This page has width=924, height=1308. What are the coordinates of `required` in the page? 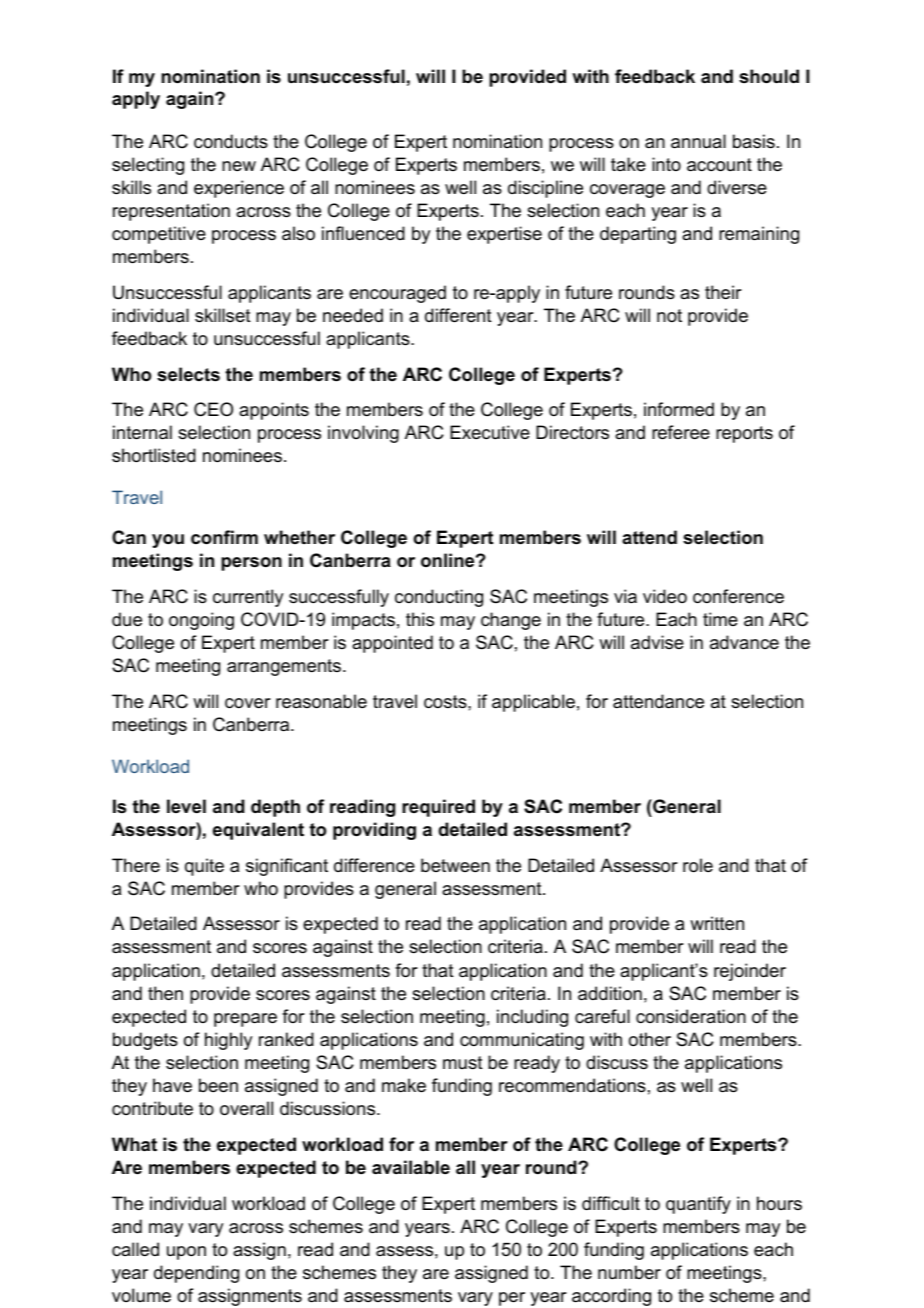 It's located at (438, 808).
